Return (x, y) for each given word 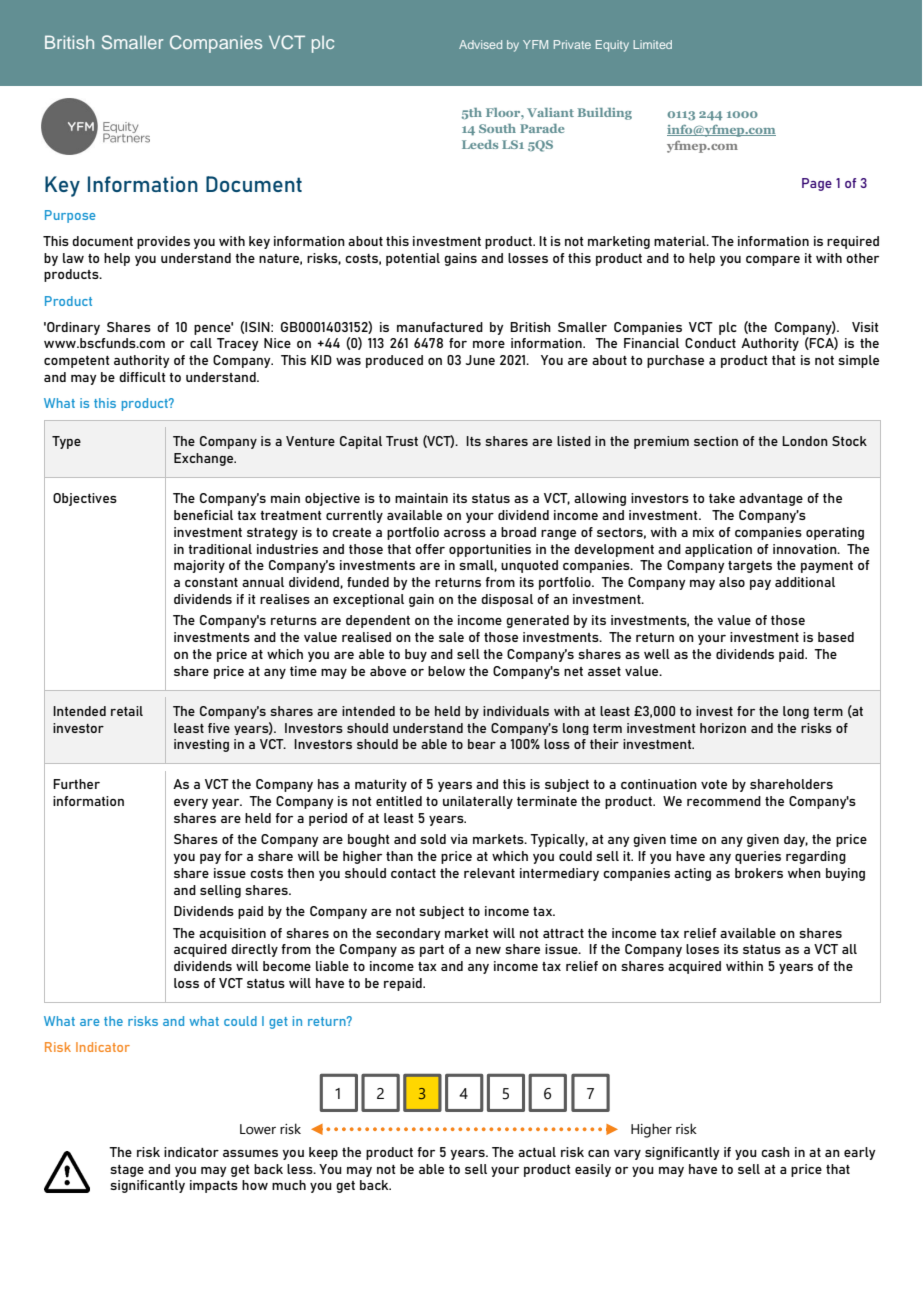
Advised (480, 44)
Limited (652, 44)
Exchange (205, 459)
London (805, 441)
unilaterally (478, 802)
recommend (724, 801)
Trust (402, 441)
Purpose (70, 216)
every (191, 804)
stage (127, 1171)
